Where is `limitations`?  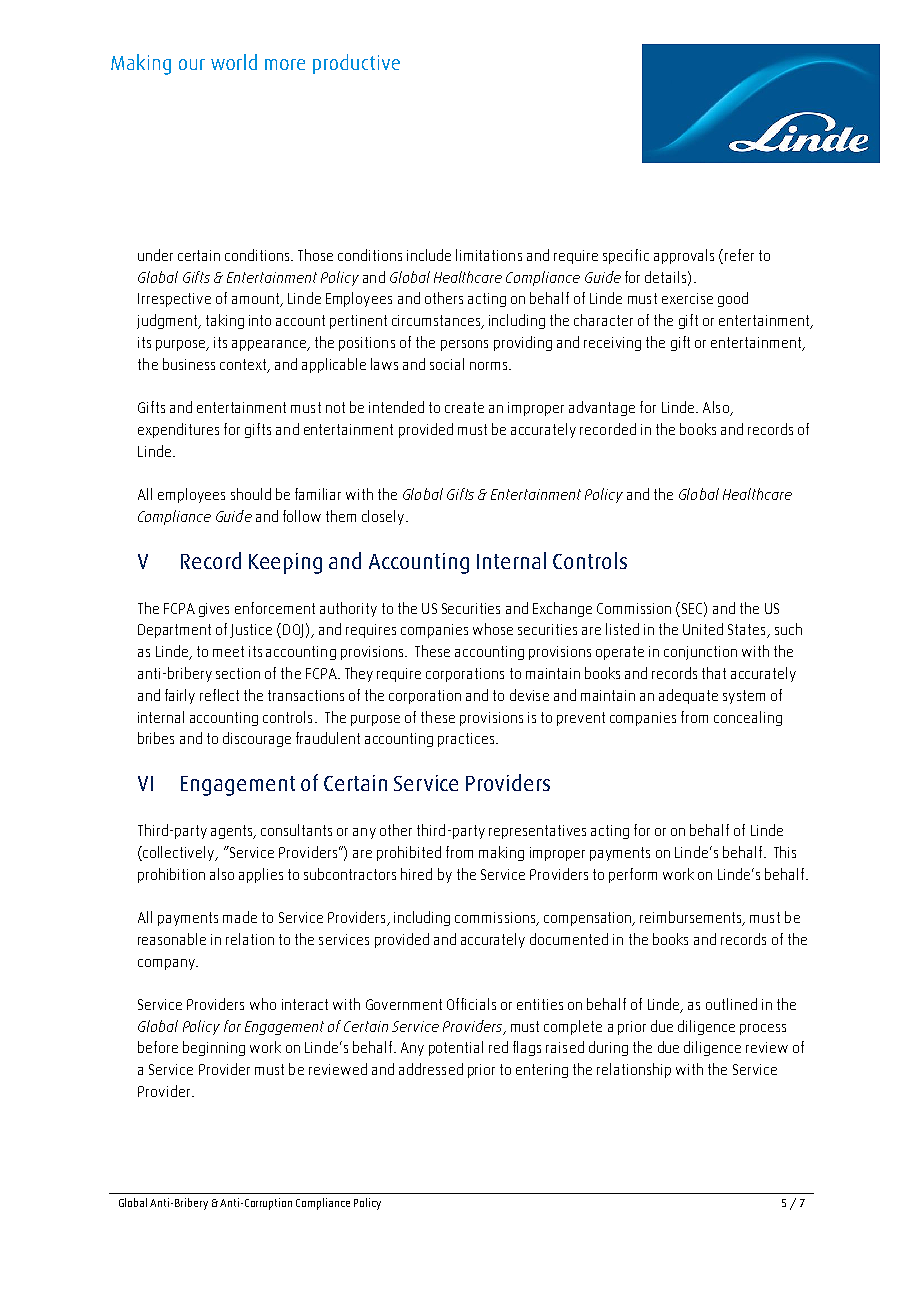
limitations is located at coordinates (489, 255).
